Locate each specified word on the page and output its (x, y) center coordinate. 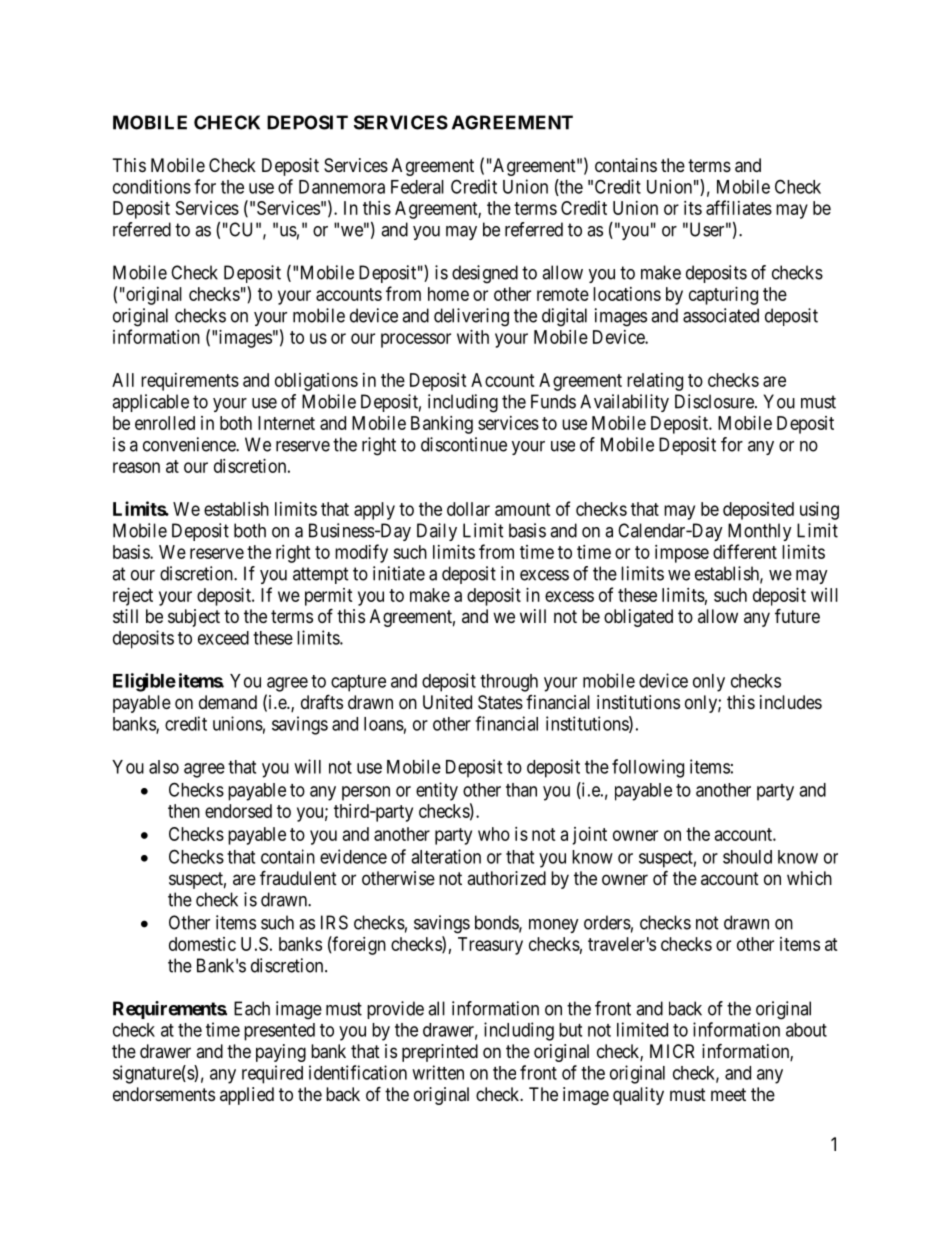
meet (728, 1094)
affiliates (739, 207)
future (797, 615)
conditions (152, 186)
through (509, 683)
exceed (223, 638)
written (438, 1072)
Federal (417, 187)
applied (247, 1096)
